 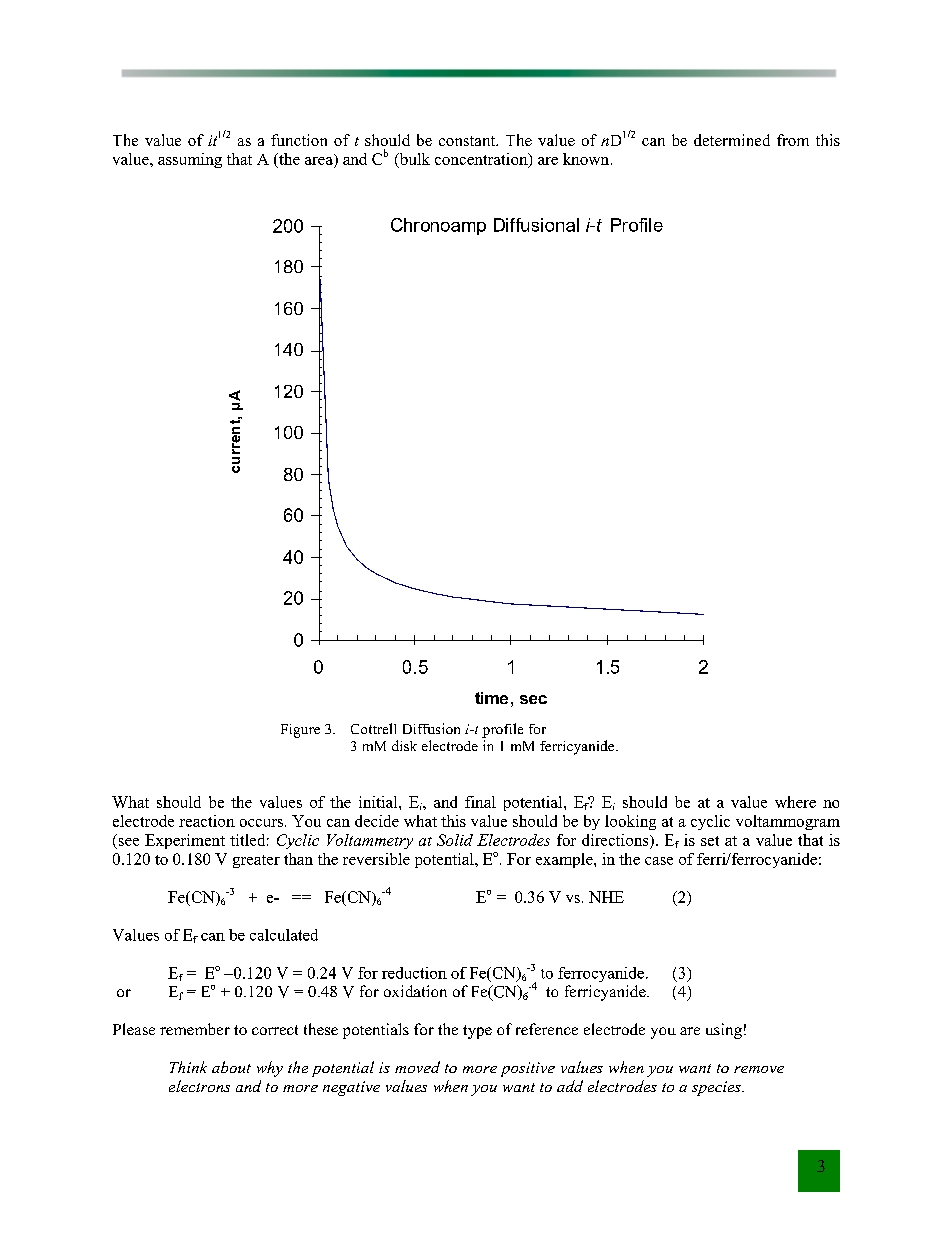 What do you see at coordinates (477, 1032) in the screenshot?
I see `type` at bounding box center [477, 1032].
